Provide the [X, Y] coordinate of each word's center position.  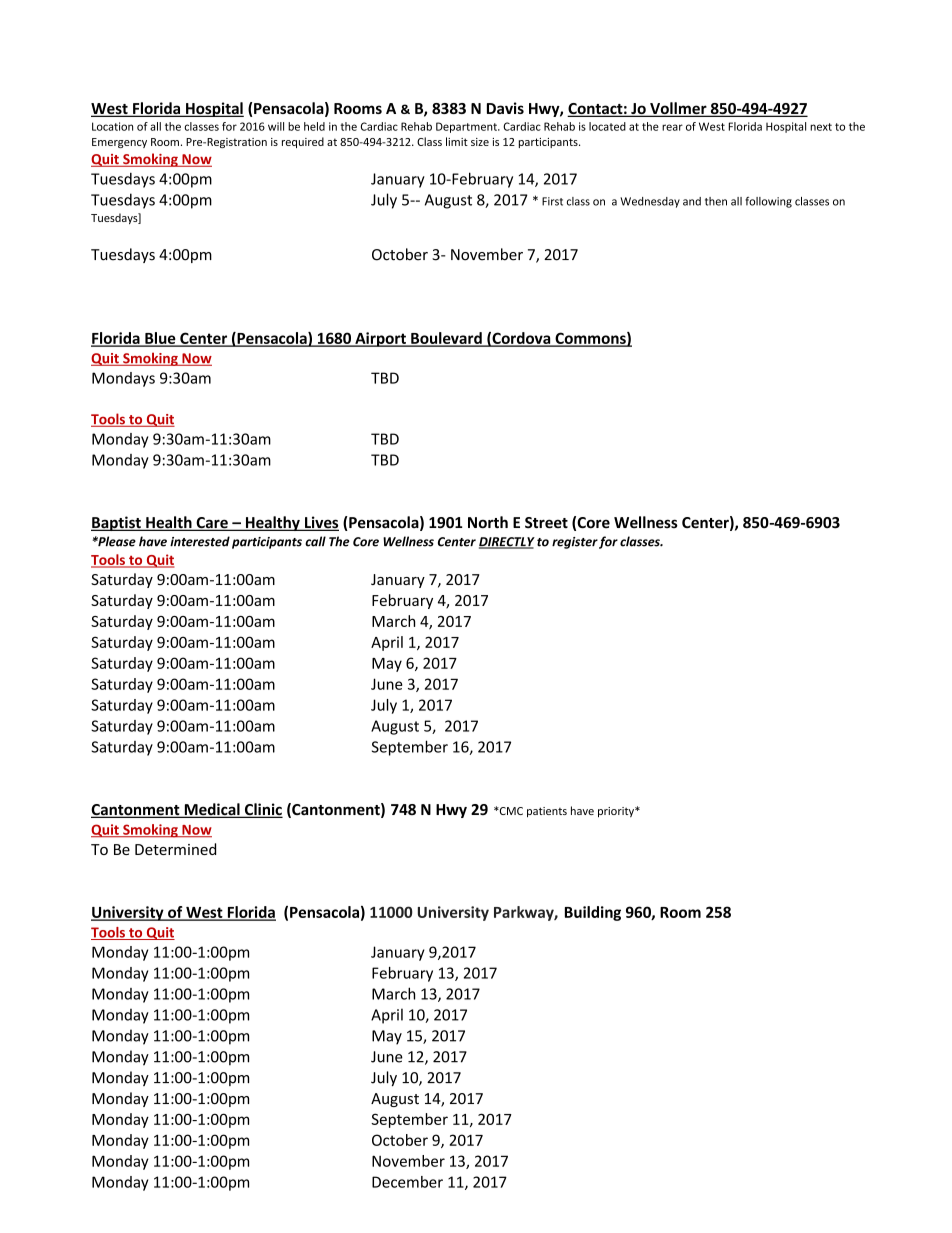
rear [672, 127]
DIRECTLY [507, 543]
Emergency [119, 143]
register [575, 543]
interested [200, 541]
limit [457, 141]
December [407, 1182]
